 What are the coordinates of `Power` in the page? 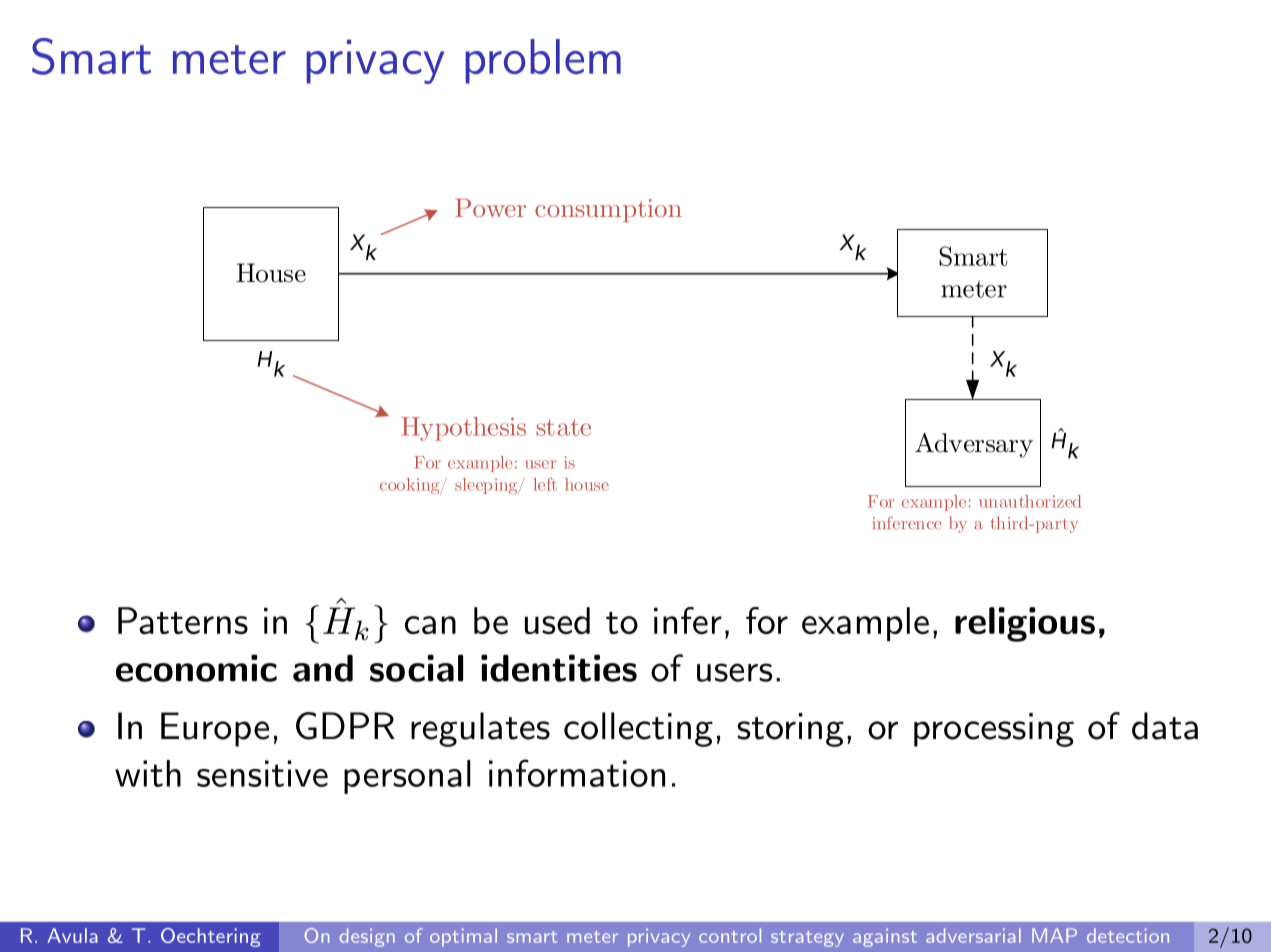 It's located at (490, 207).
